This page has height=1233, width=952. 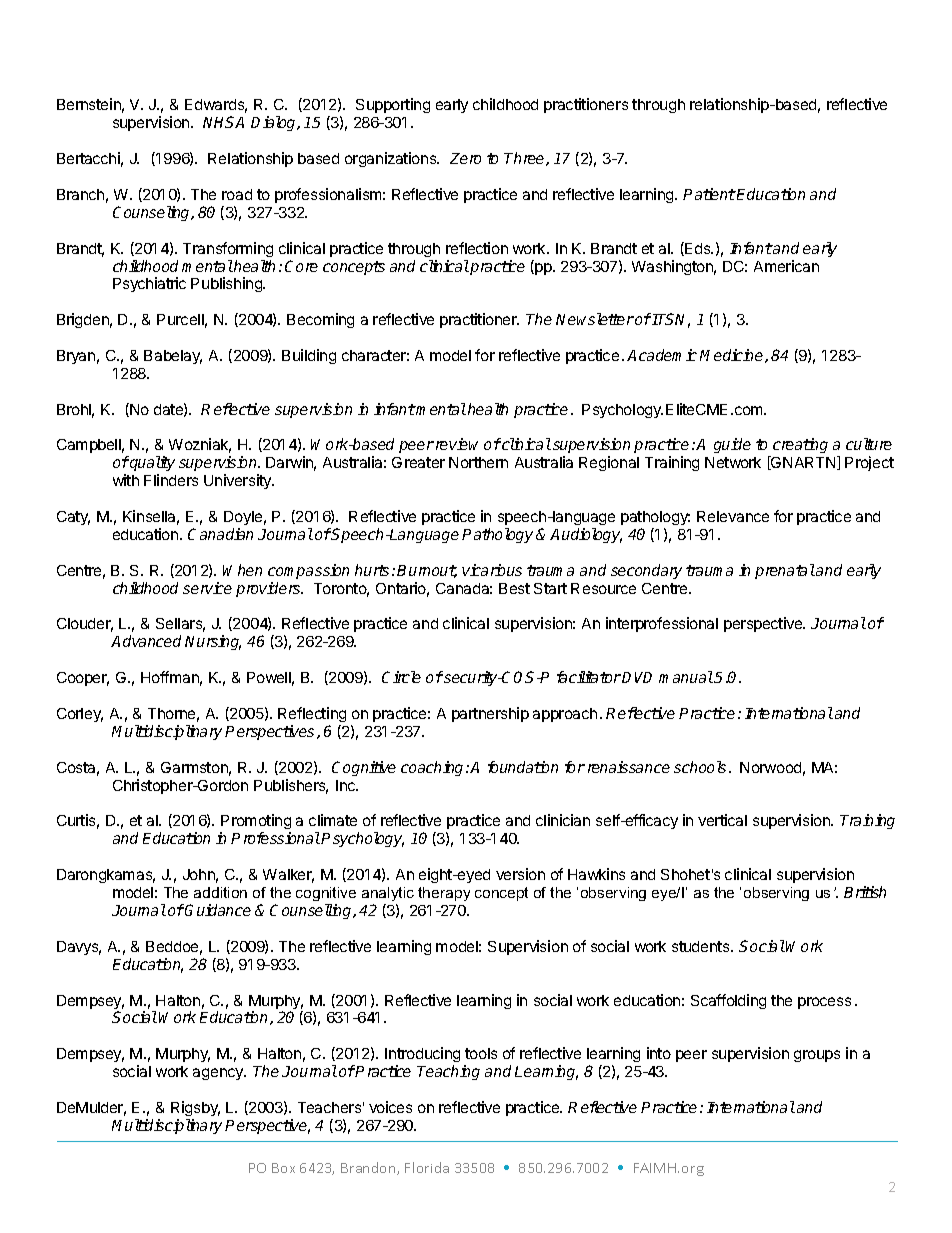 What do you see at coordinates (220, 534) in the page?
I see `Canadian` at bounding box center [220, 534].
